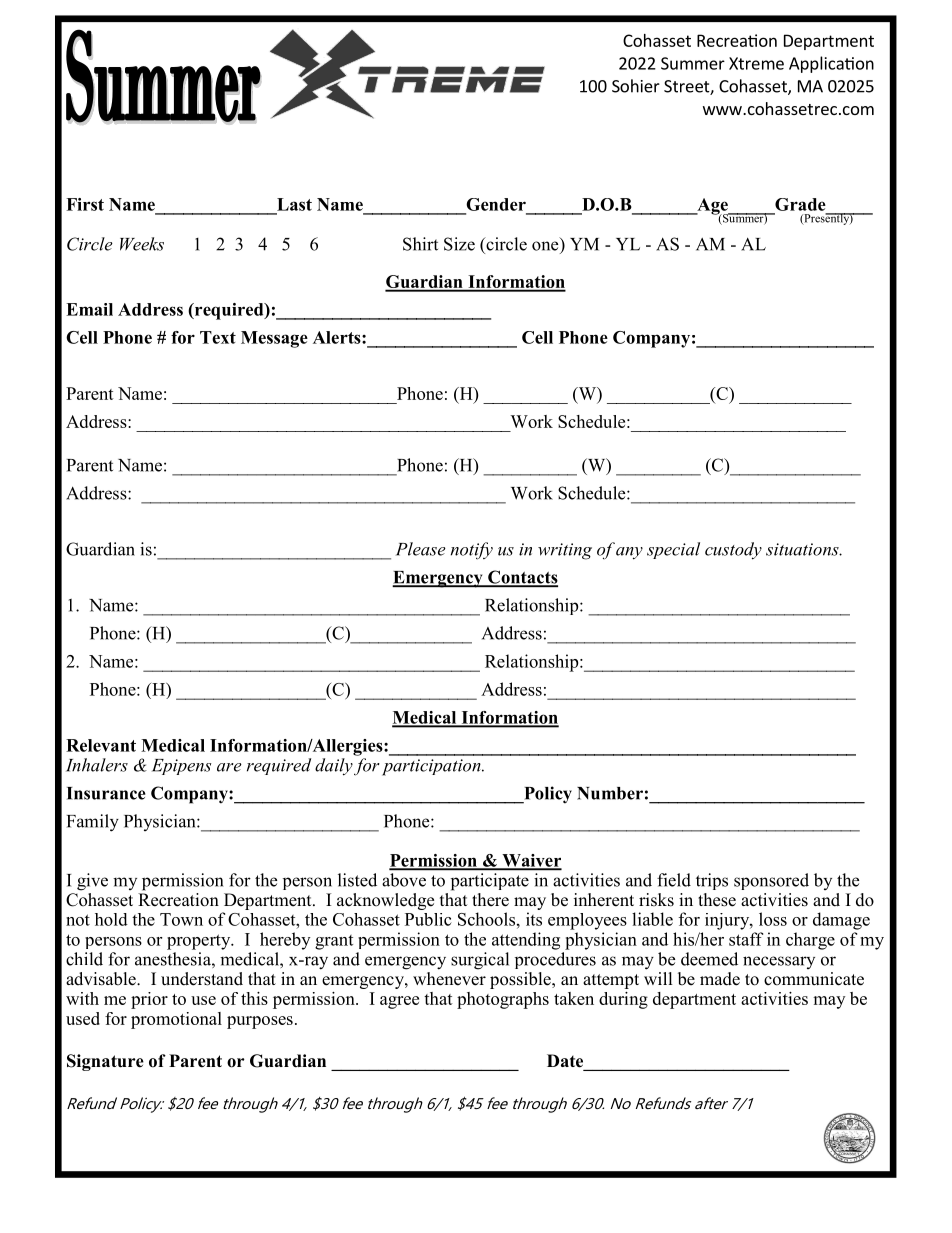 This page has width=952, height=1233. I want to click on First, so click(85, 204).
